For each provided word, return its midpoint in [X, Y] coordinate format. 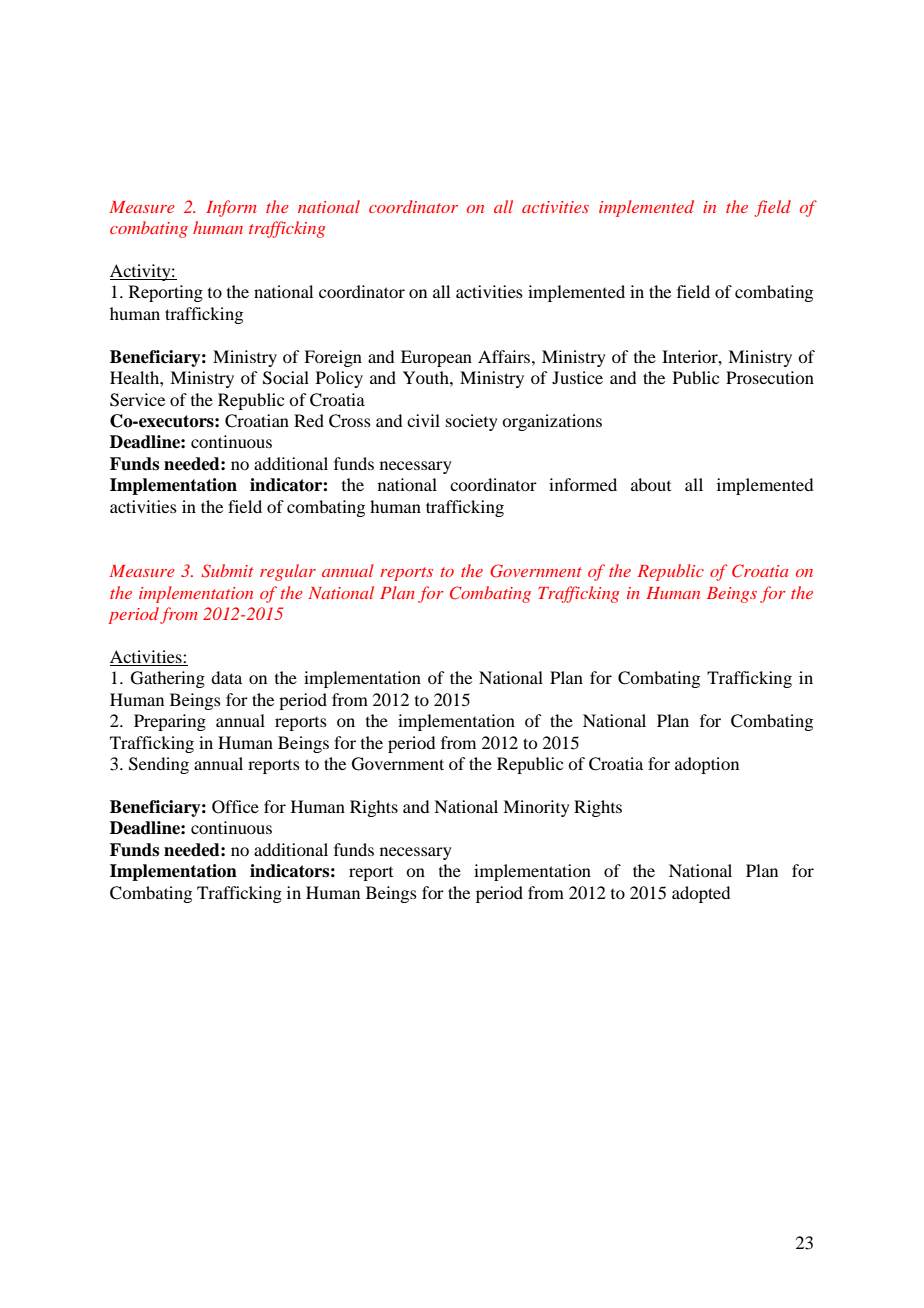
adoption [707, 765]
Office [235, 807]
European [436, 358]
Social [286, 378]
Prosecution [770, 377]
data [226, 677]
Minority [536, 808]
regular [288, 572]
